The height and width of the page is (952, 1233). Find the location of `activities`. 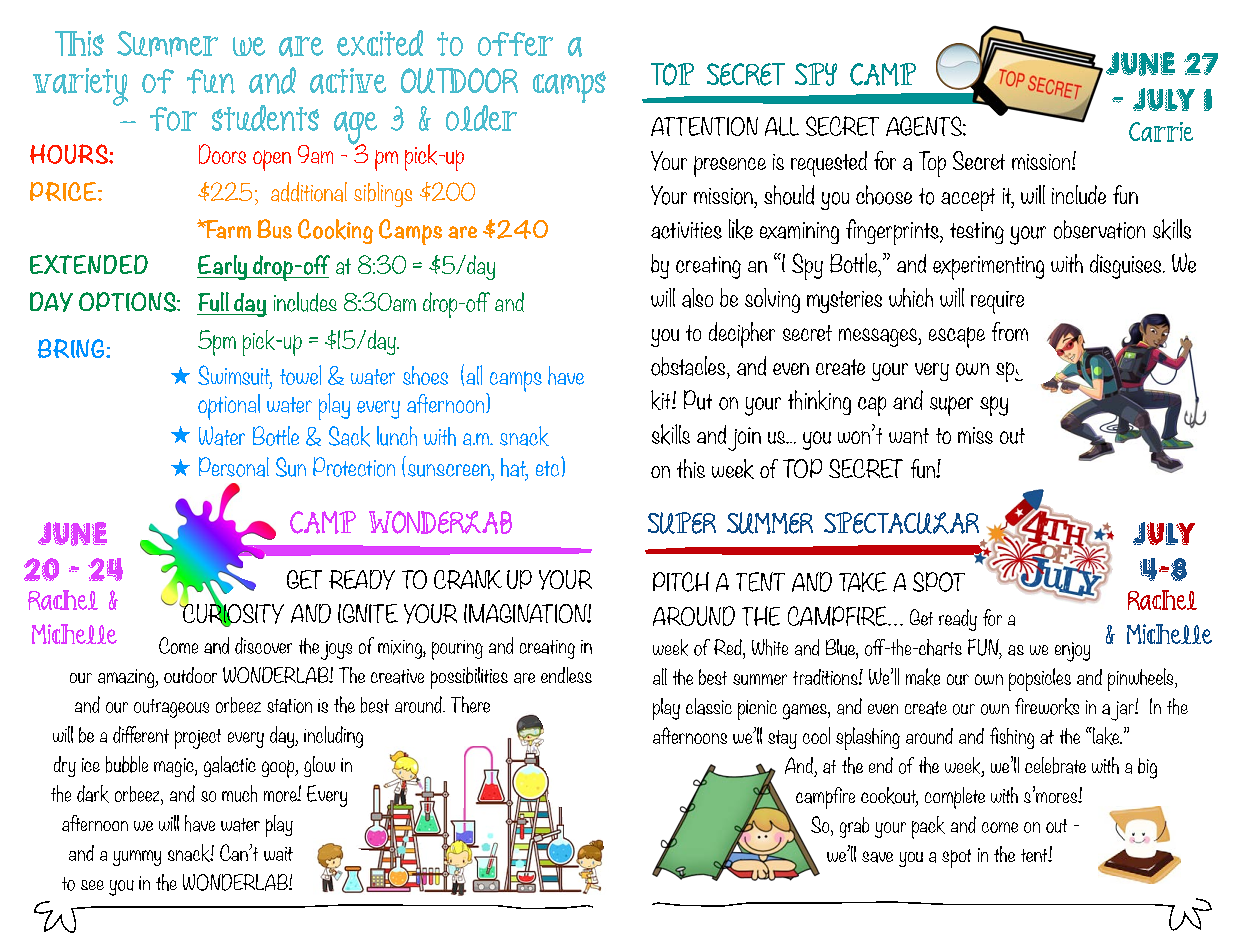

activities is located at coordinates (686, 230).
